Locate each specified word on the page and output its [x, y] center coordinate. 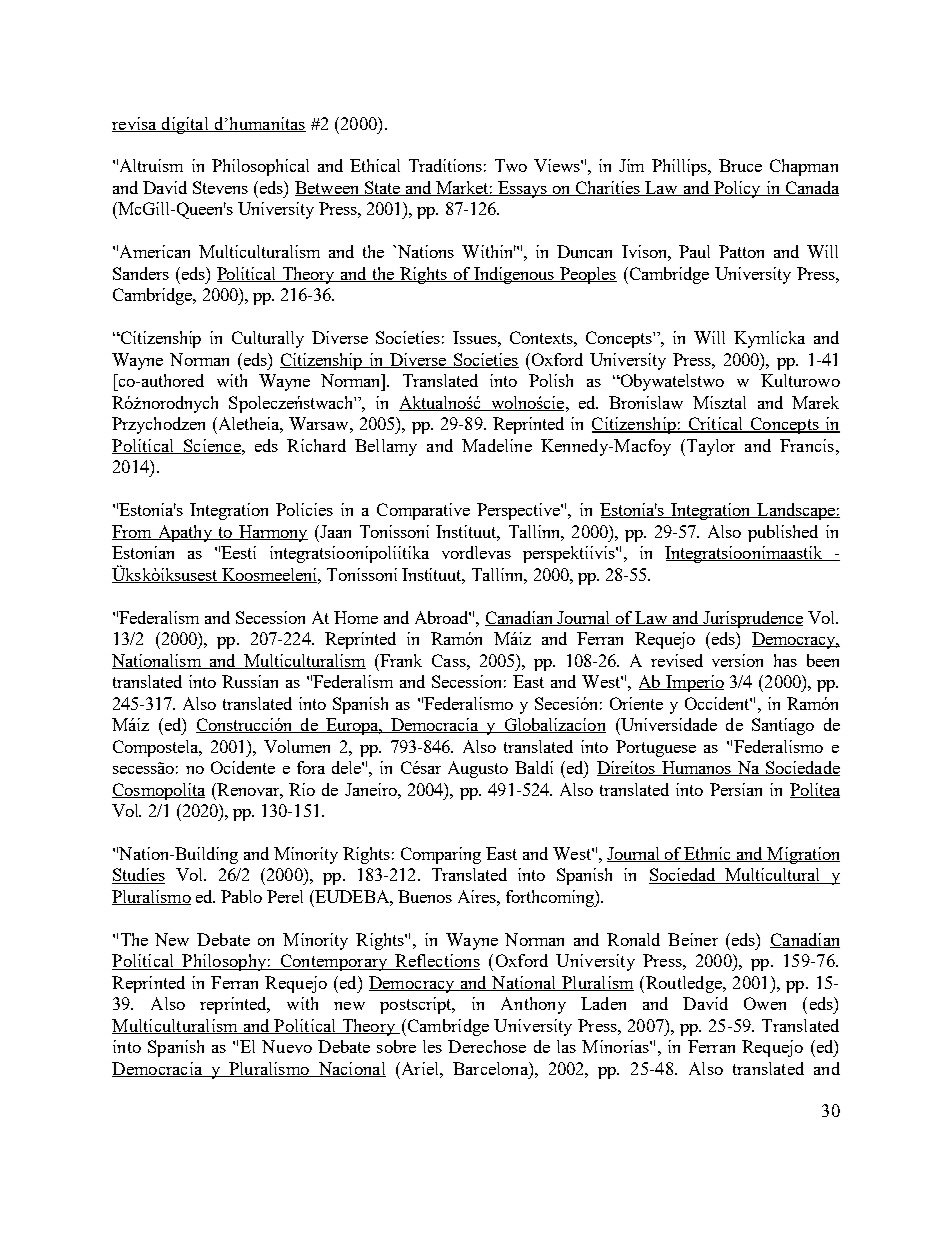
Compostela [157, 748]
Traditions [445, 165]
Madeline [497, 445]
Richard [316, 445]
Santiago [783, 726]
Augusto [478, 769]
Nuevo [287, 1046]
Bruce [740, 165]
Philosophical [260, 167]
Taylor [709, 447]
